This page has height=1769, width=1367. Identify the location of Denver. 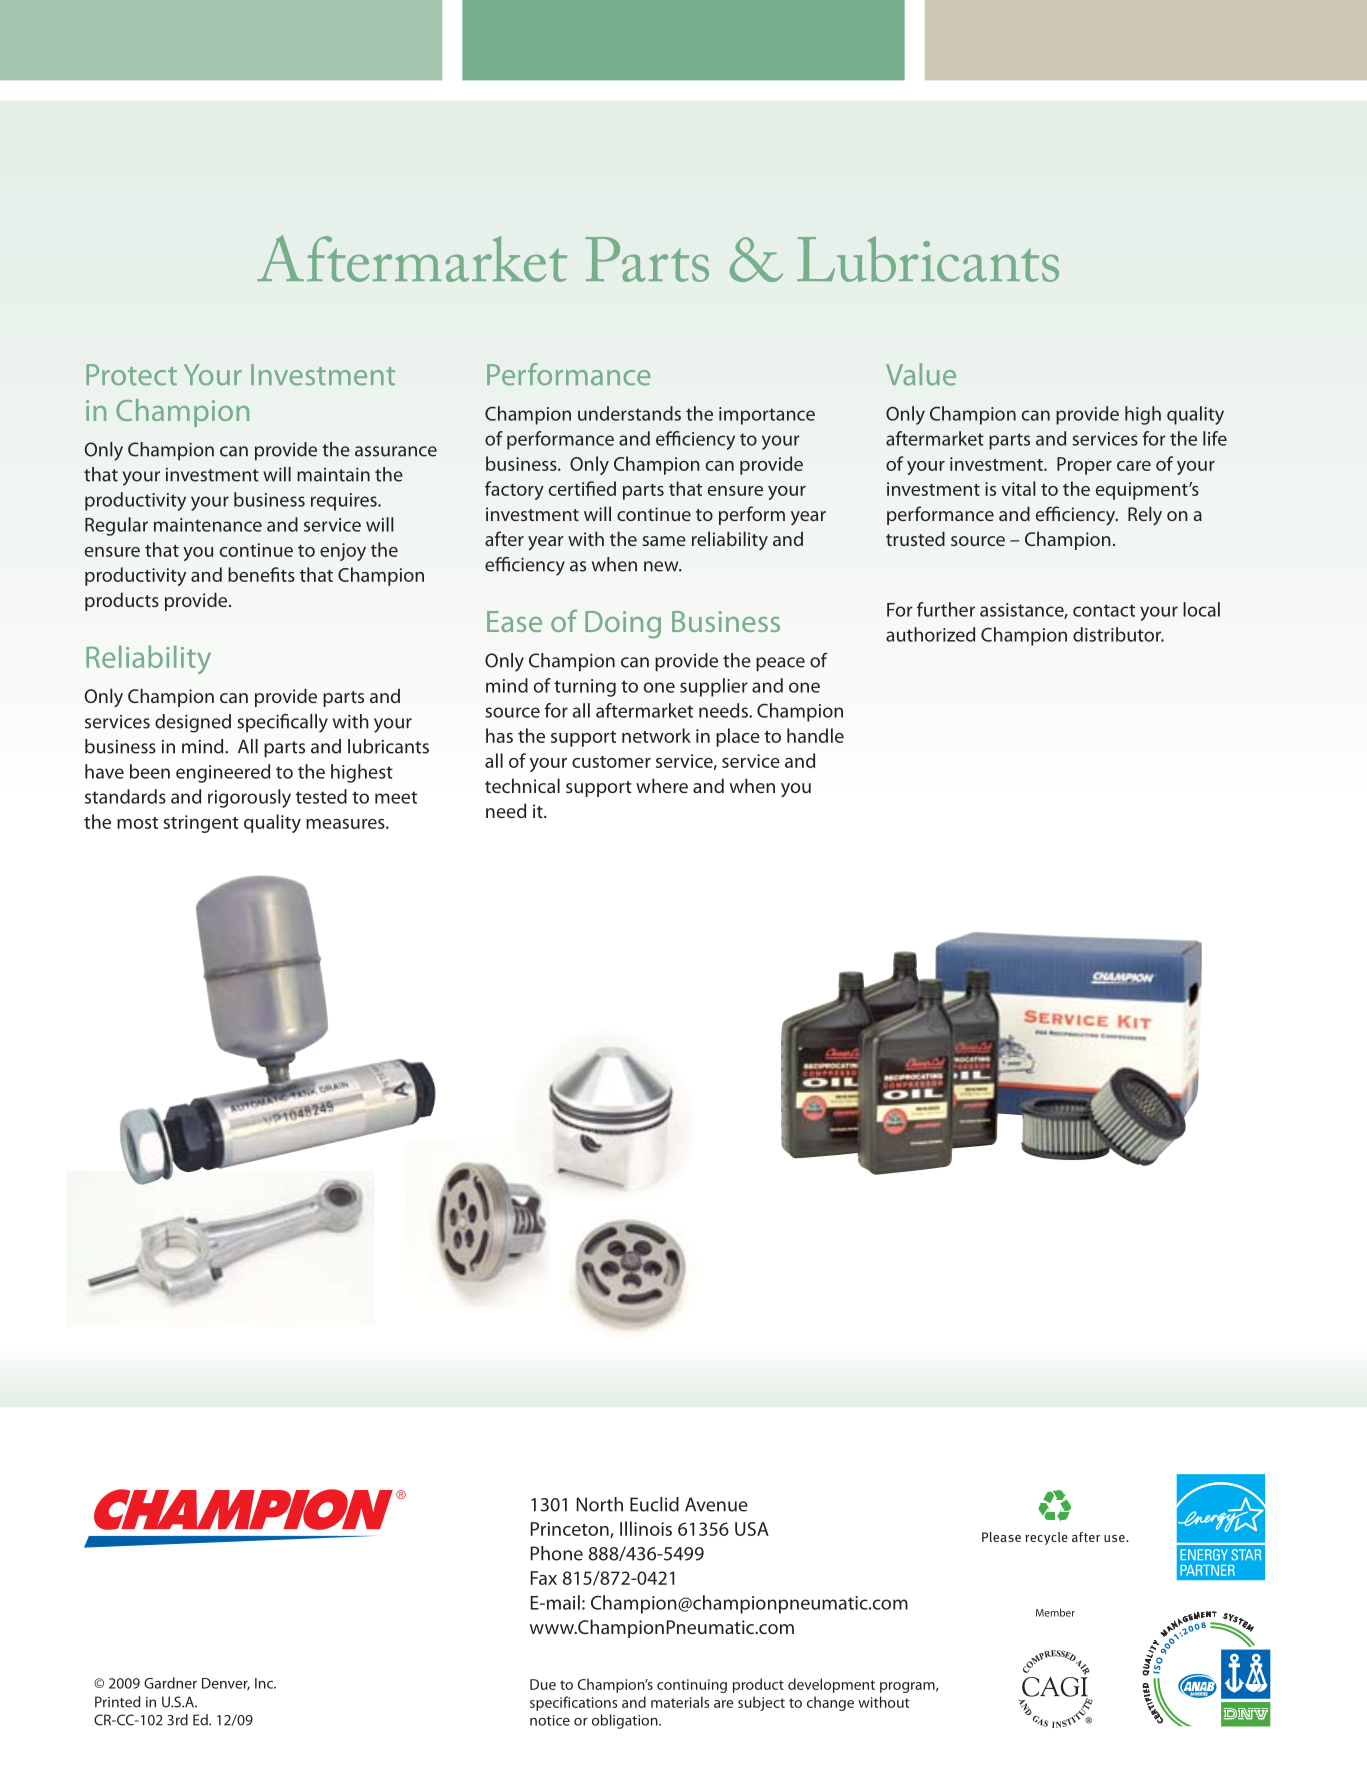
(226, 1684).
